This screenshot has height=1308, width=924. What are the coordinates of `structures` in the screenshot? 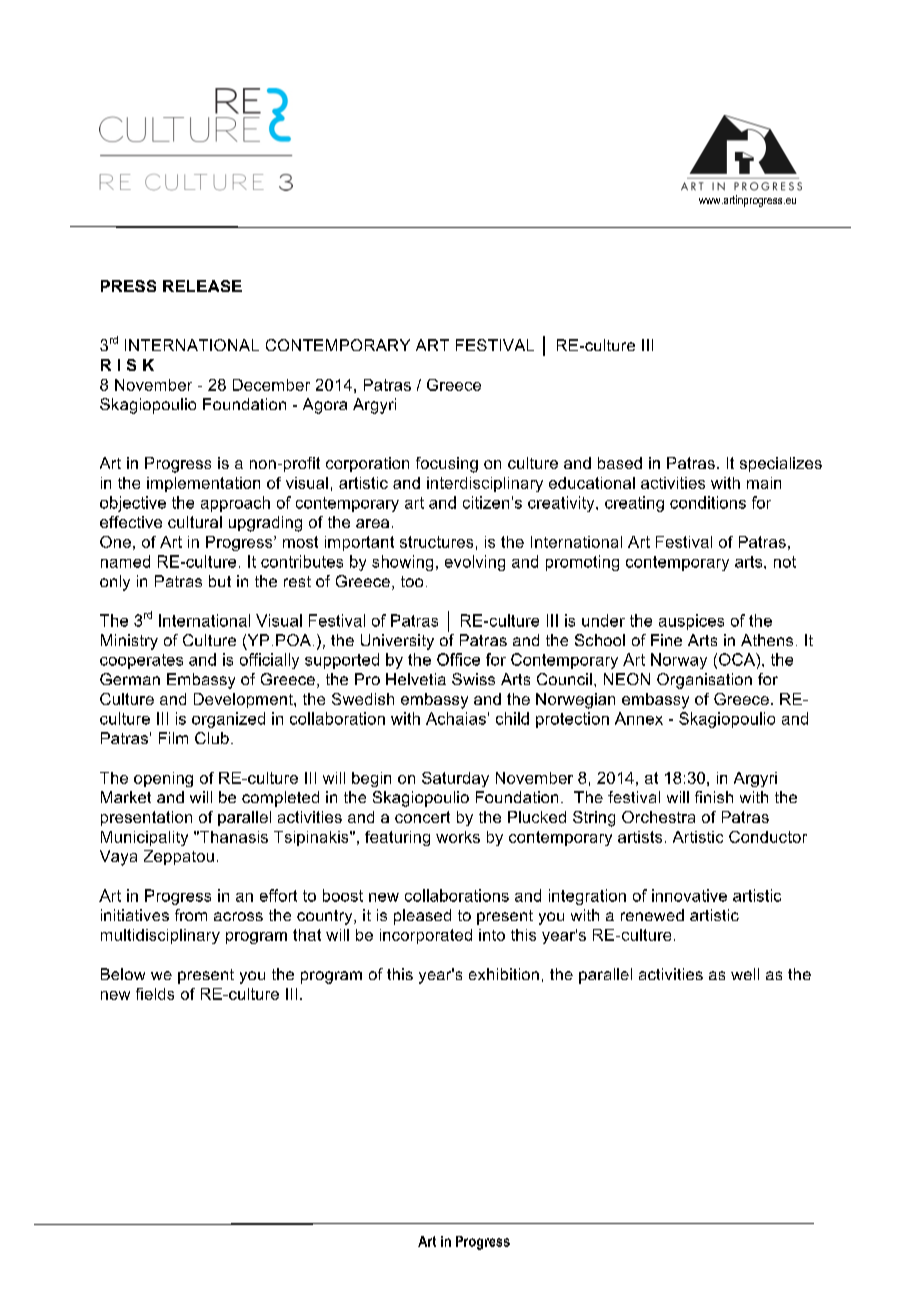 It's located at (436, 542).
